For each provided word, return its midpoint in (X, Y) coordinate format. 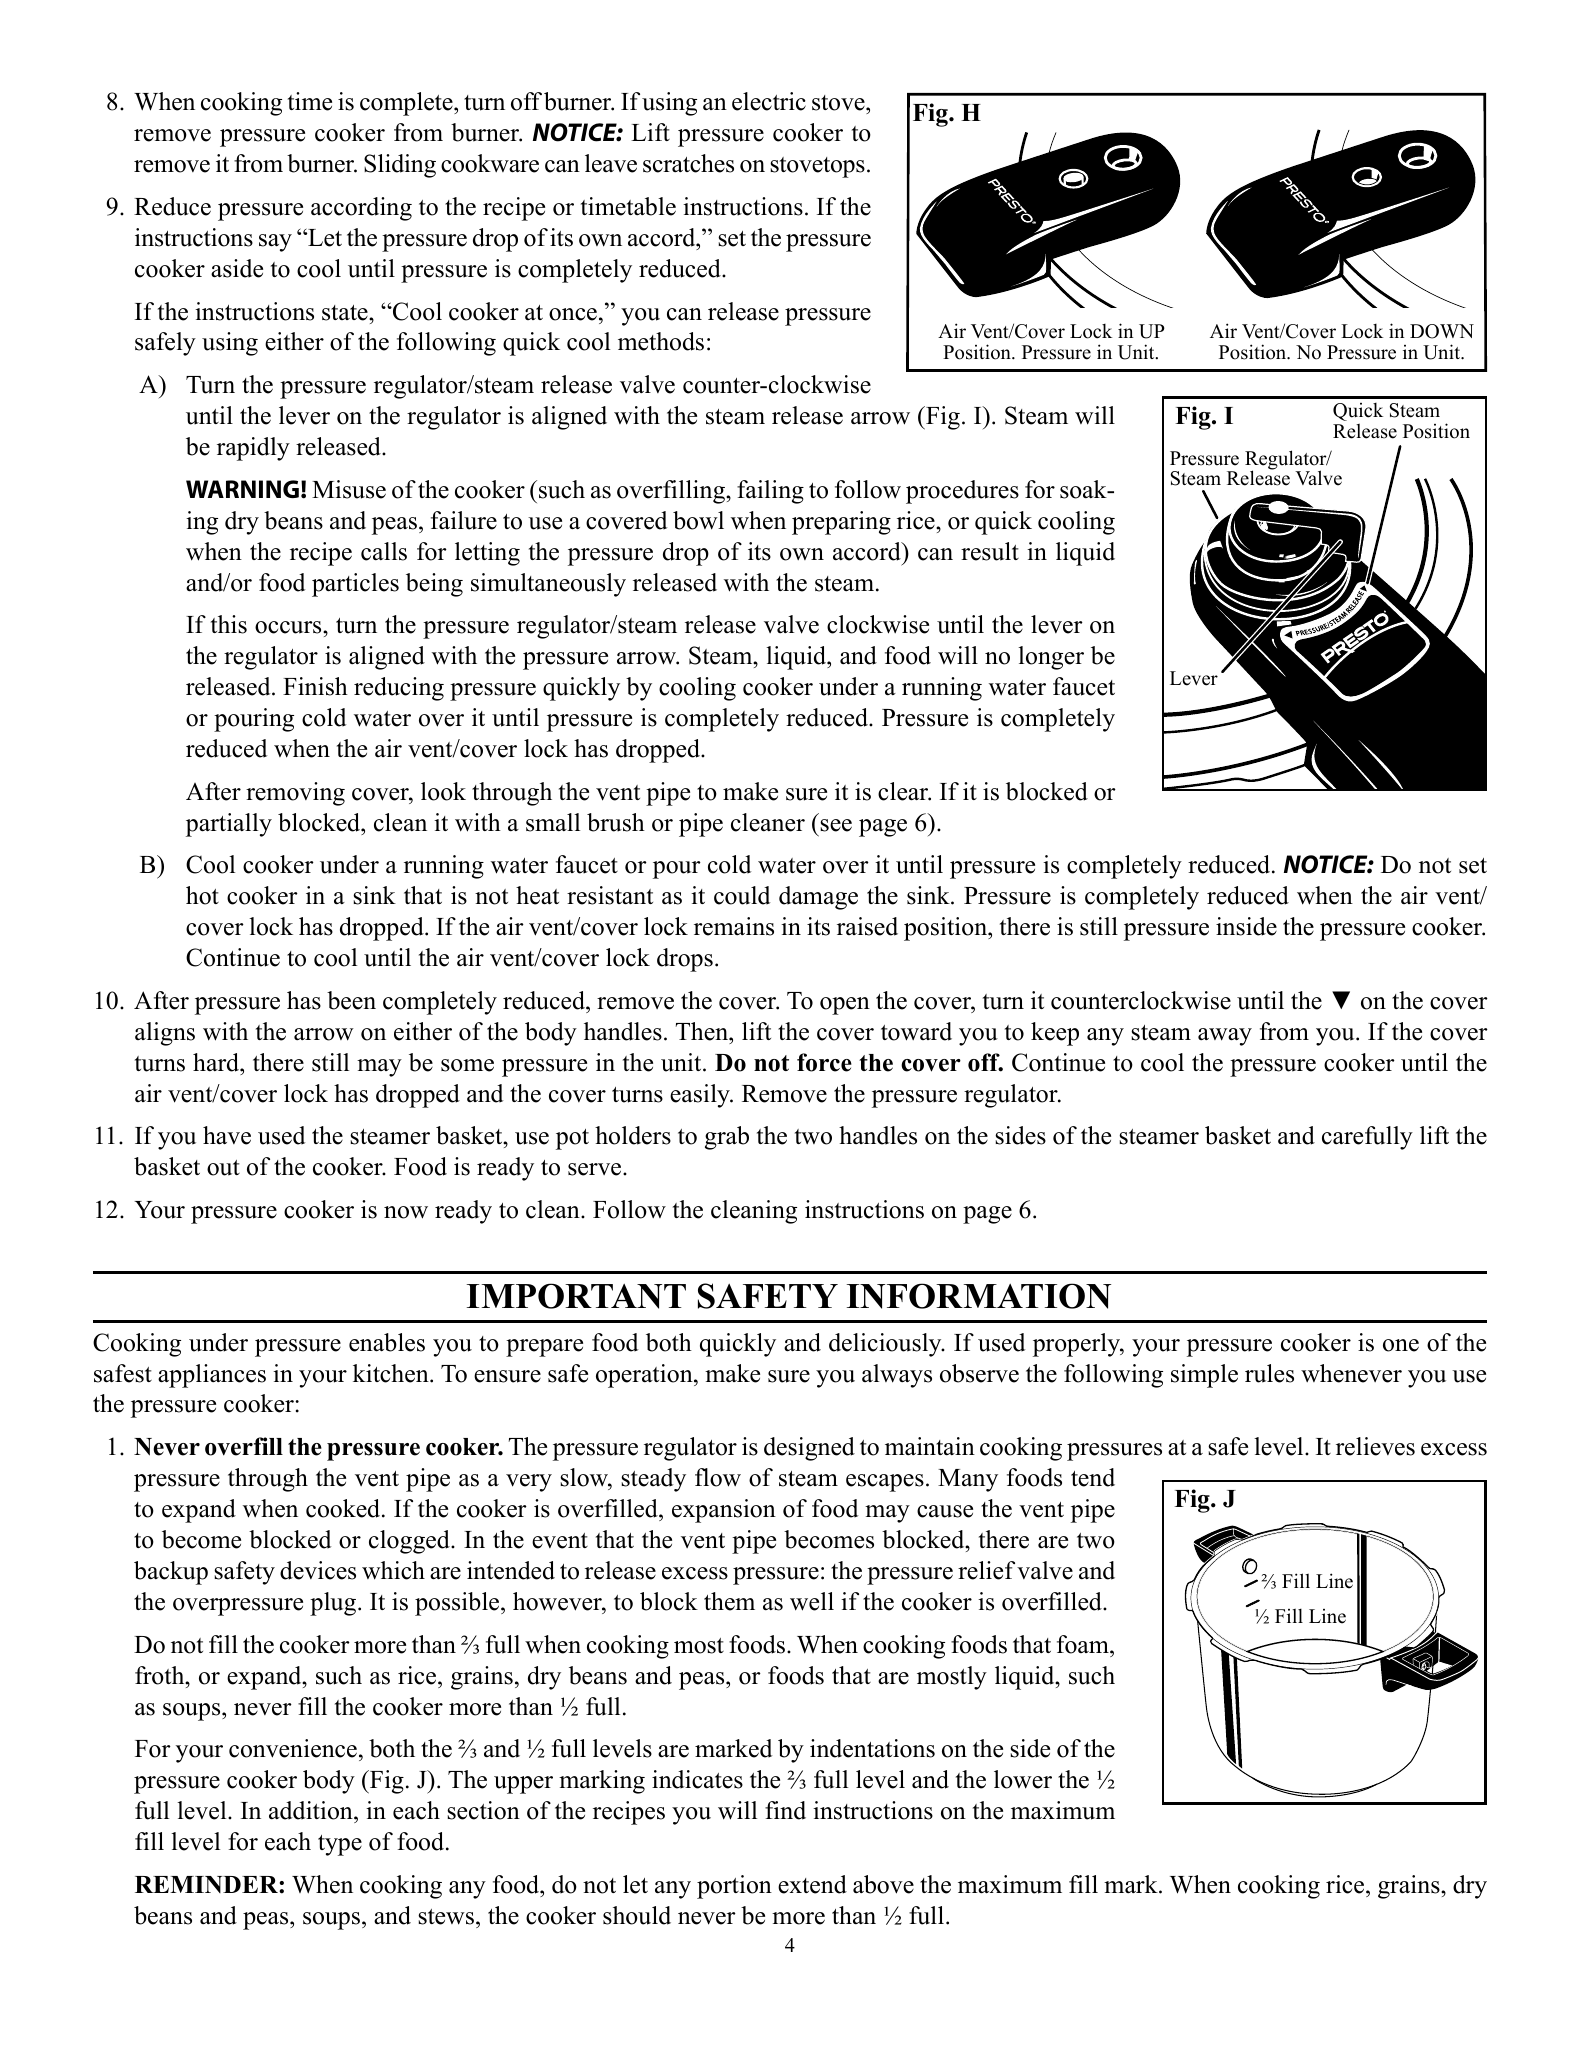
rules (1269, 1373)
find (785, 1810)
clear (904, 791)
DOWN (1442, 331)
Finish (315, 686)
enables (387, 1342)
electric (769, 101)
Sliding (400, 166)
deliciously (886, 1345)
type (340, 1845)
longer (1051, 658)
